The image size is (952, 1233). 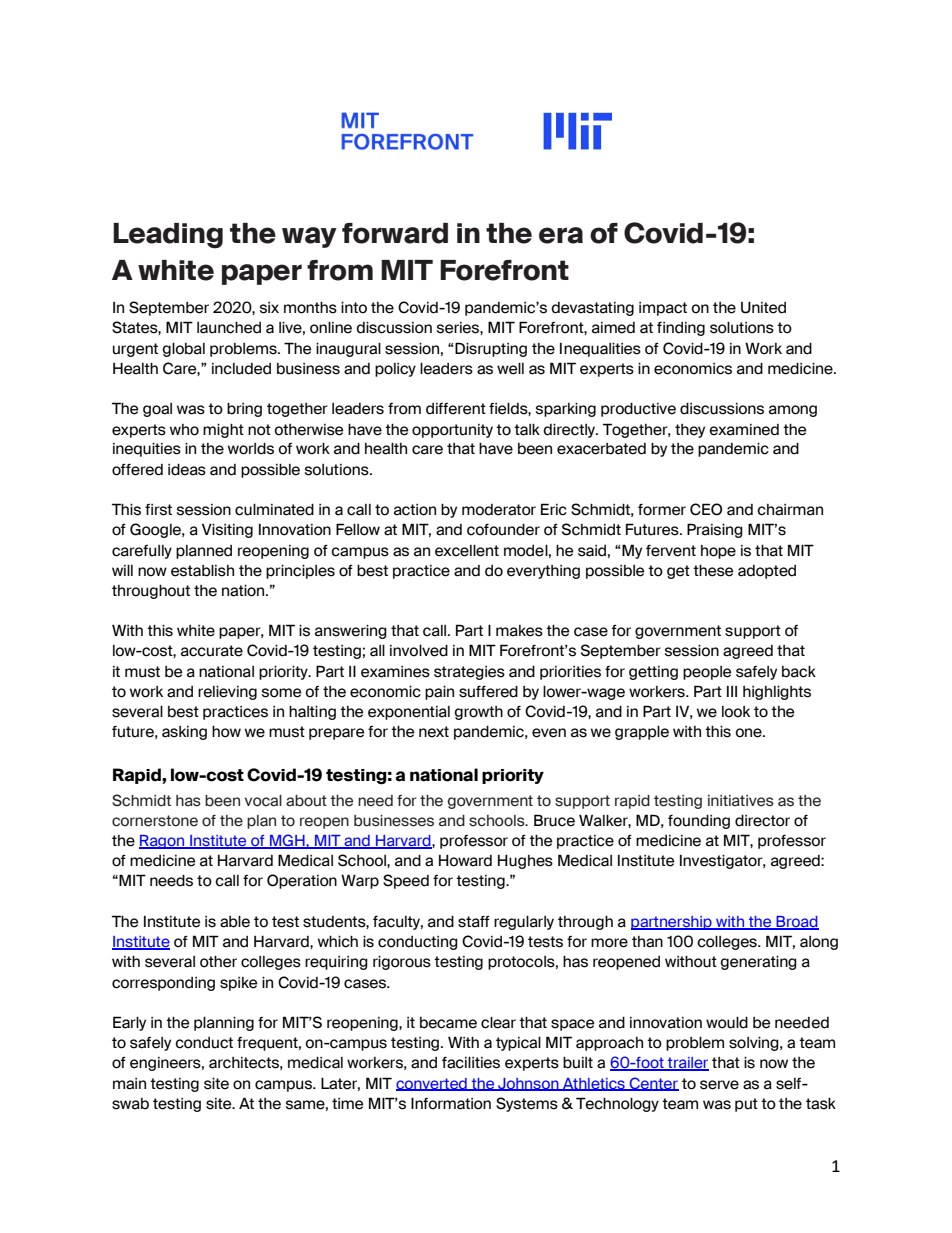 What do you see at coordinates (395, 233) in the screenshot?
I see `forward` at bounding box center [395, 233].
